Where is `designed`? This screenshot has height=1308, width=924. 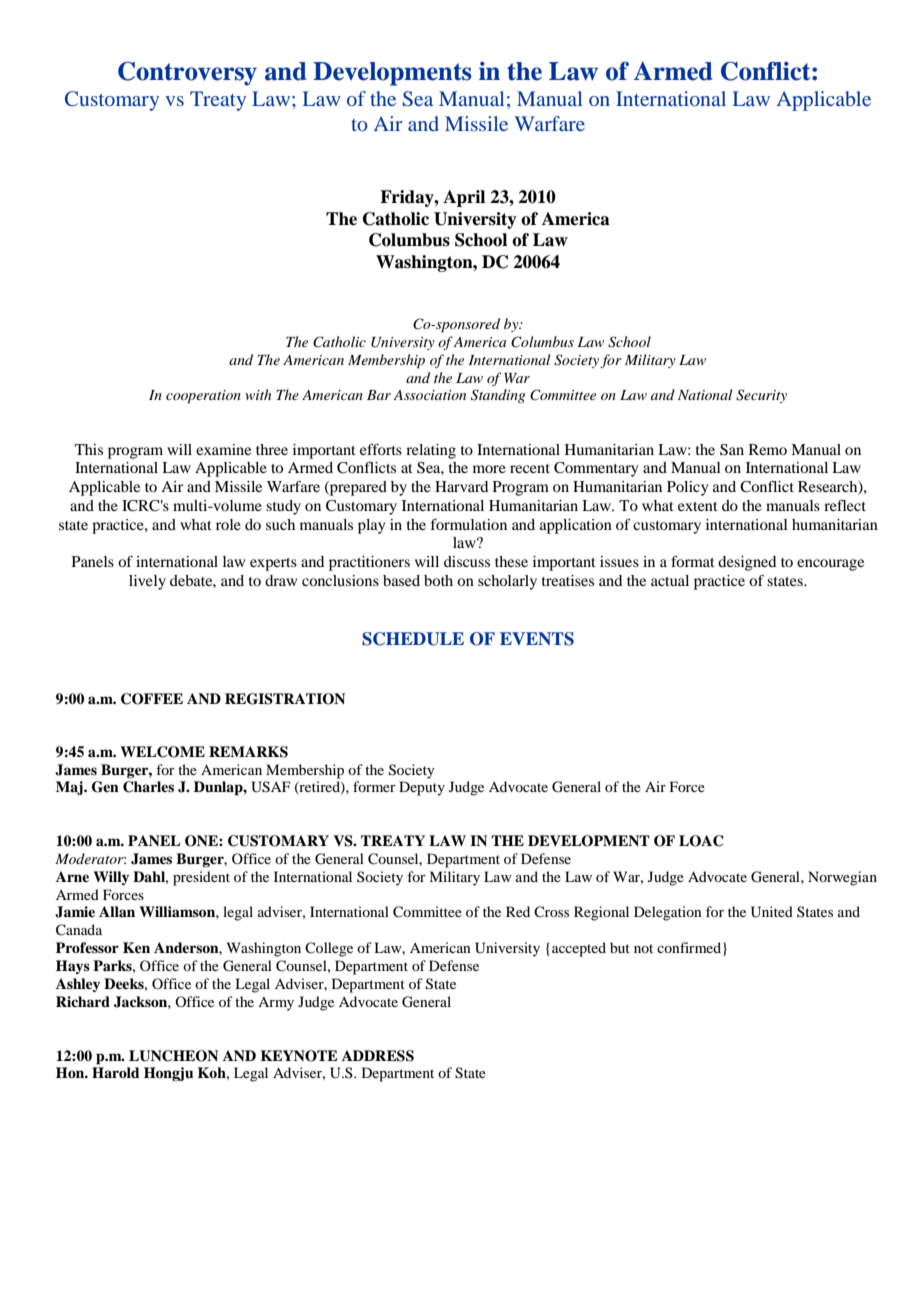
designed is located at coordinates (747, 563).
